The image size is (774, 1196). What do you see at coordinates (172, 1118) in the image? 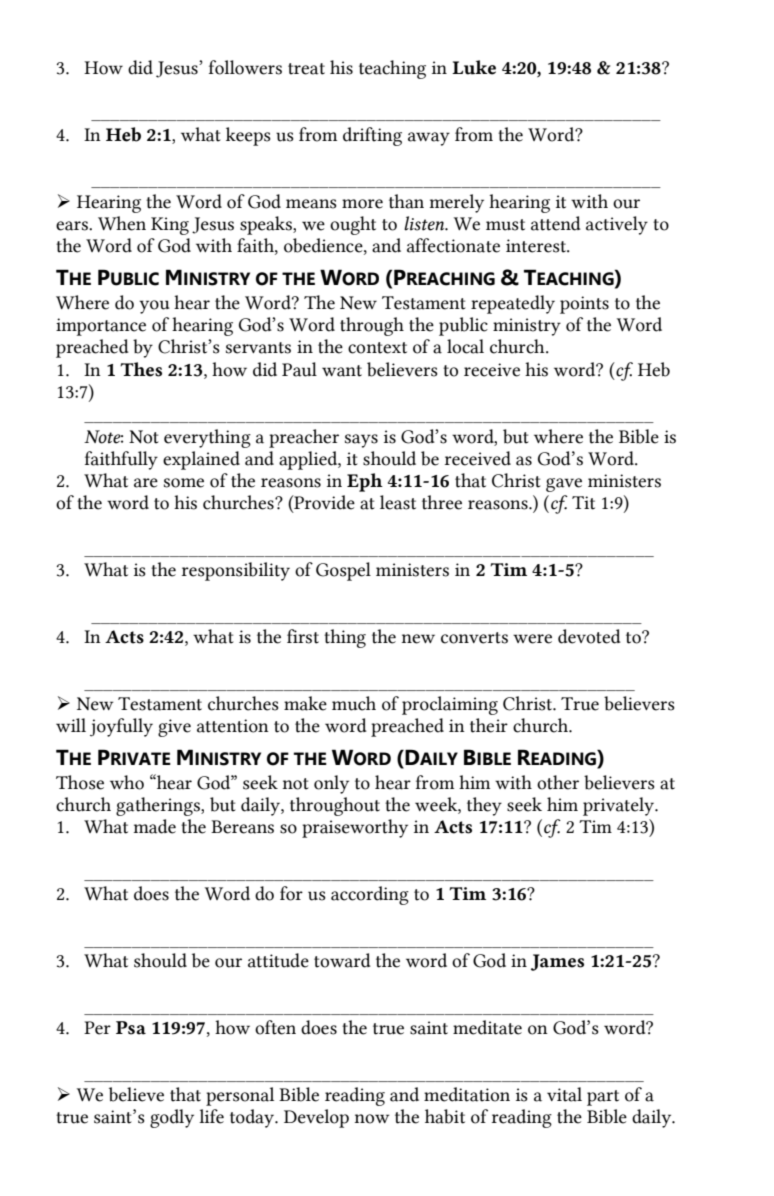
I see `godly` at bounding box center [172, 1118].
